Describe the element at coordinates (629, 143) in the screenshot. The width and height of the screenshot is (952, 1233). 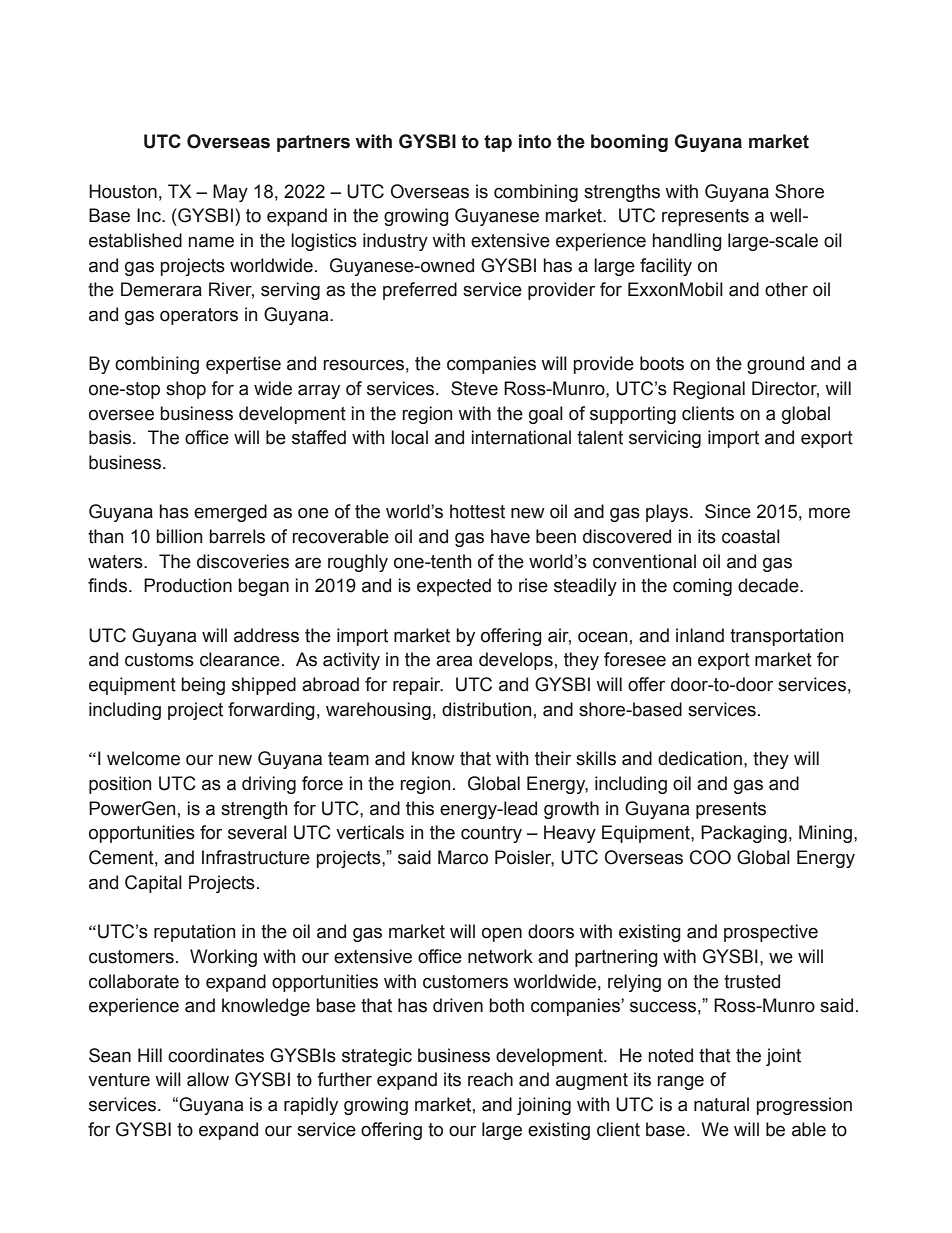
I see `booming` at that location.
